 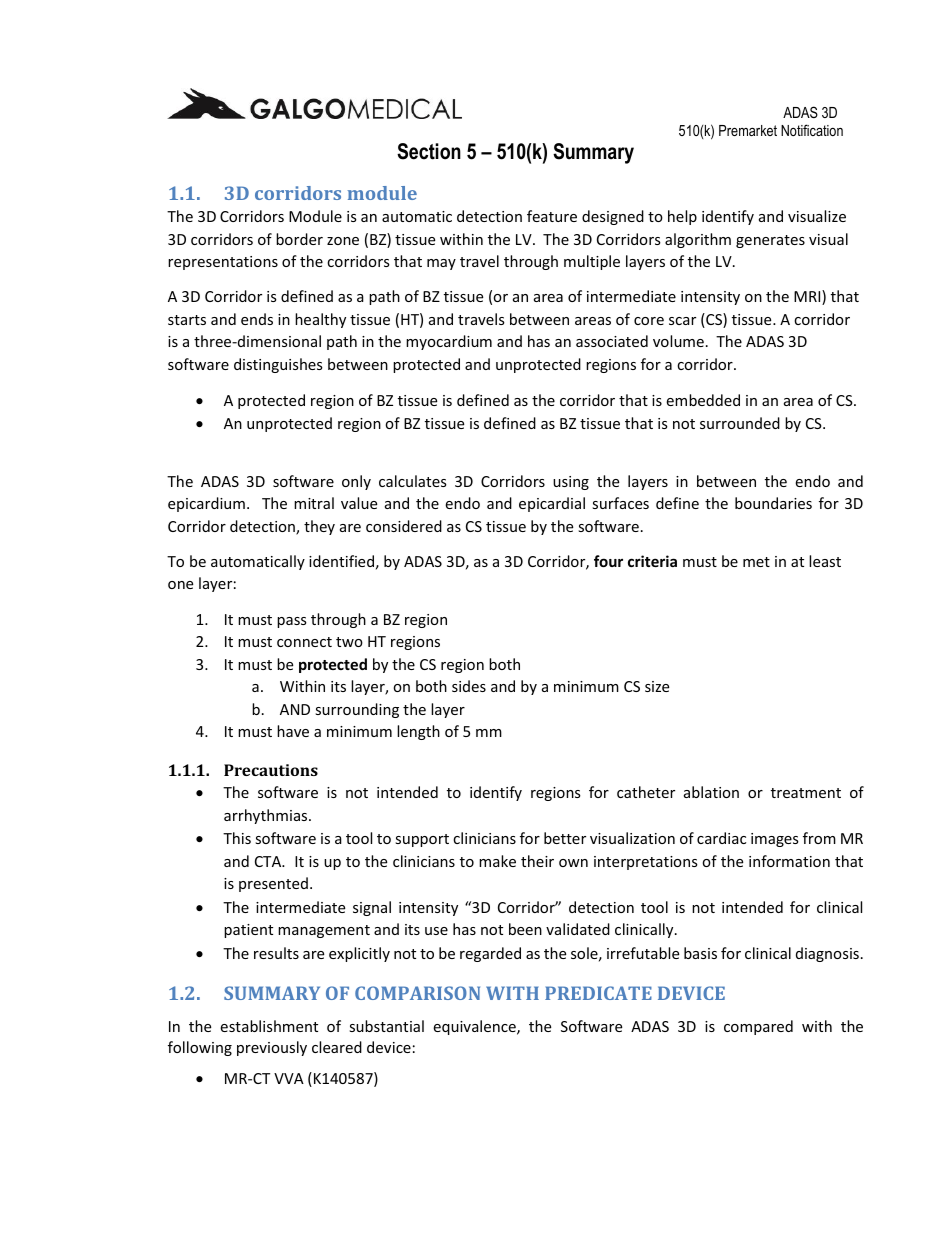 What do you see at coordinates (773, 503) in the page?
I see `boundaries` at bounding box center [773, 503].
